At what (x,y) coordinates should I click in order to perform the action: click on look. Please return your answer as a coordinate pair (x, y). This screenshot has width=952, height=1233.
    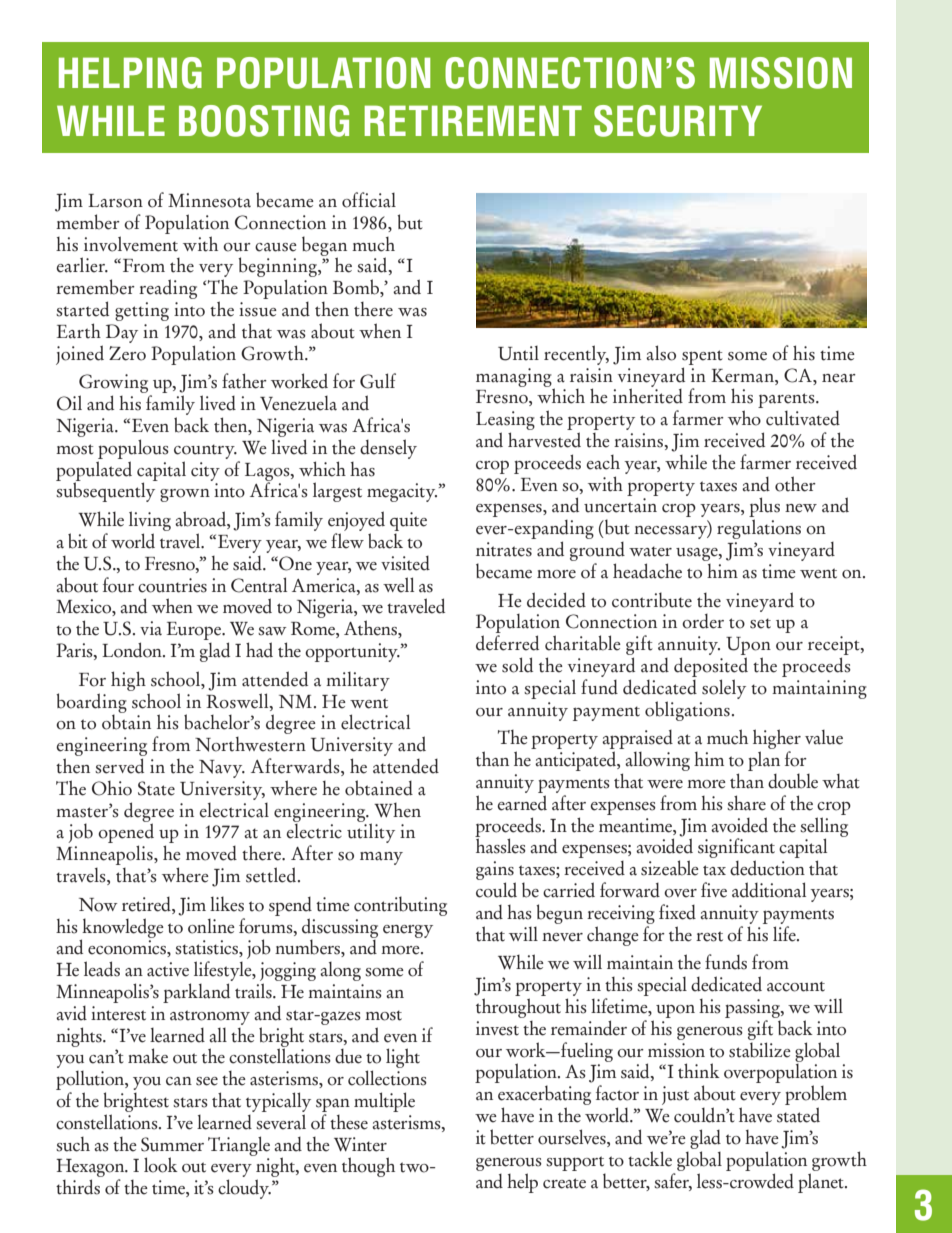
    Looking at the image, I should click on (161, 1165).
